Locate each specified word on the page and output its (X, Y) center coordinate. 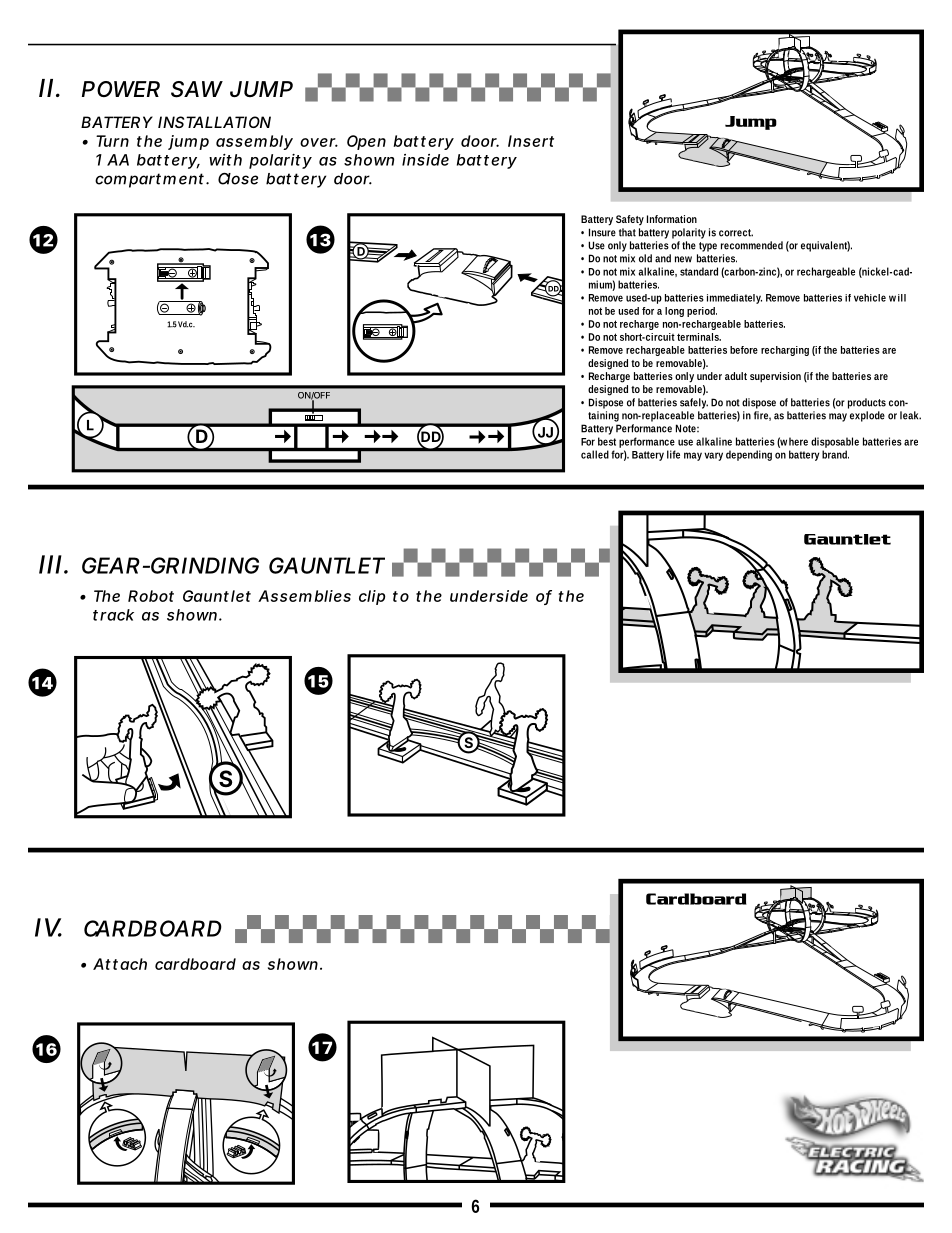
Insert (531, 141)
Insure (602, 232)
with (225, 160)
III (50, 564)
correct (736, 233)
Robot (151, 596)
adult (736, 376)
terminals (699, 337)
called (596, 454)
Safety (632, 220)
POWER (121, 89)
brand (835, 454)
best (607, 441)
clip (372, 597)
